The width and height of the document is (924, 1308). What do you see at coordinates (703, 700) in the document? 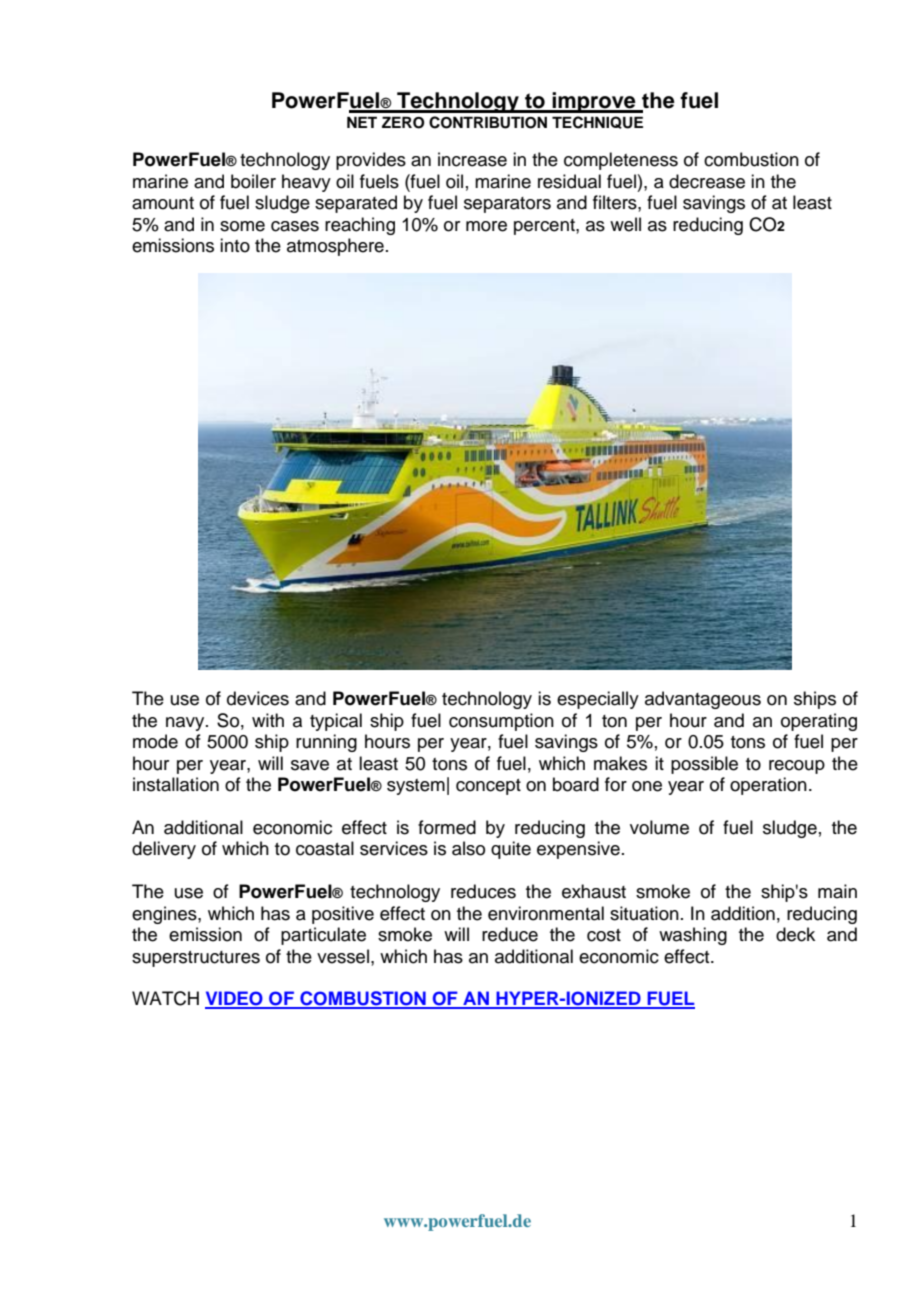
I see `advantageous` at bounding box center [703, 700].
